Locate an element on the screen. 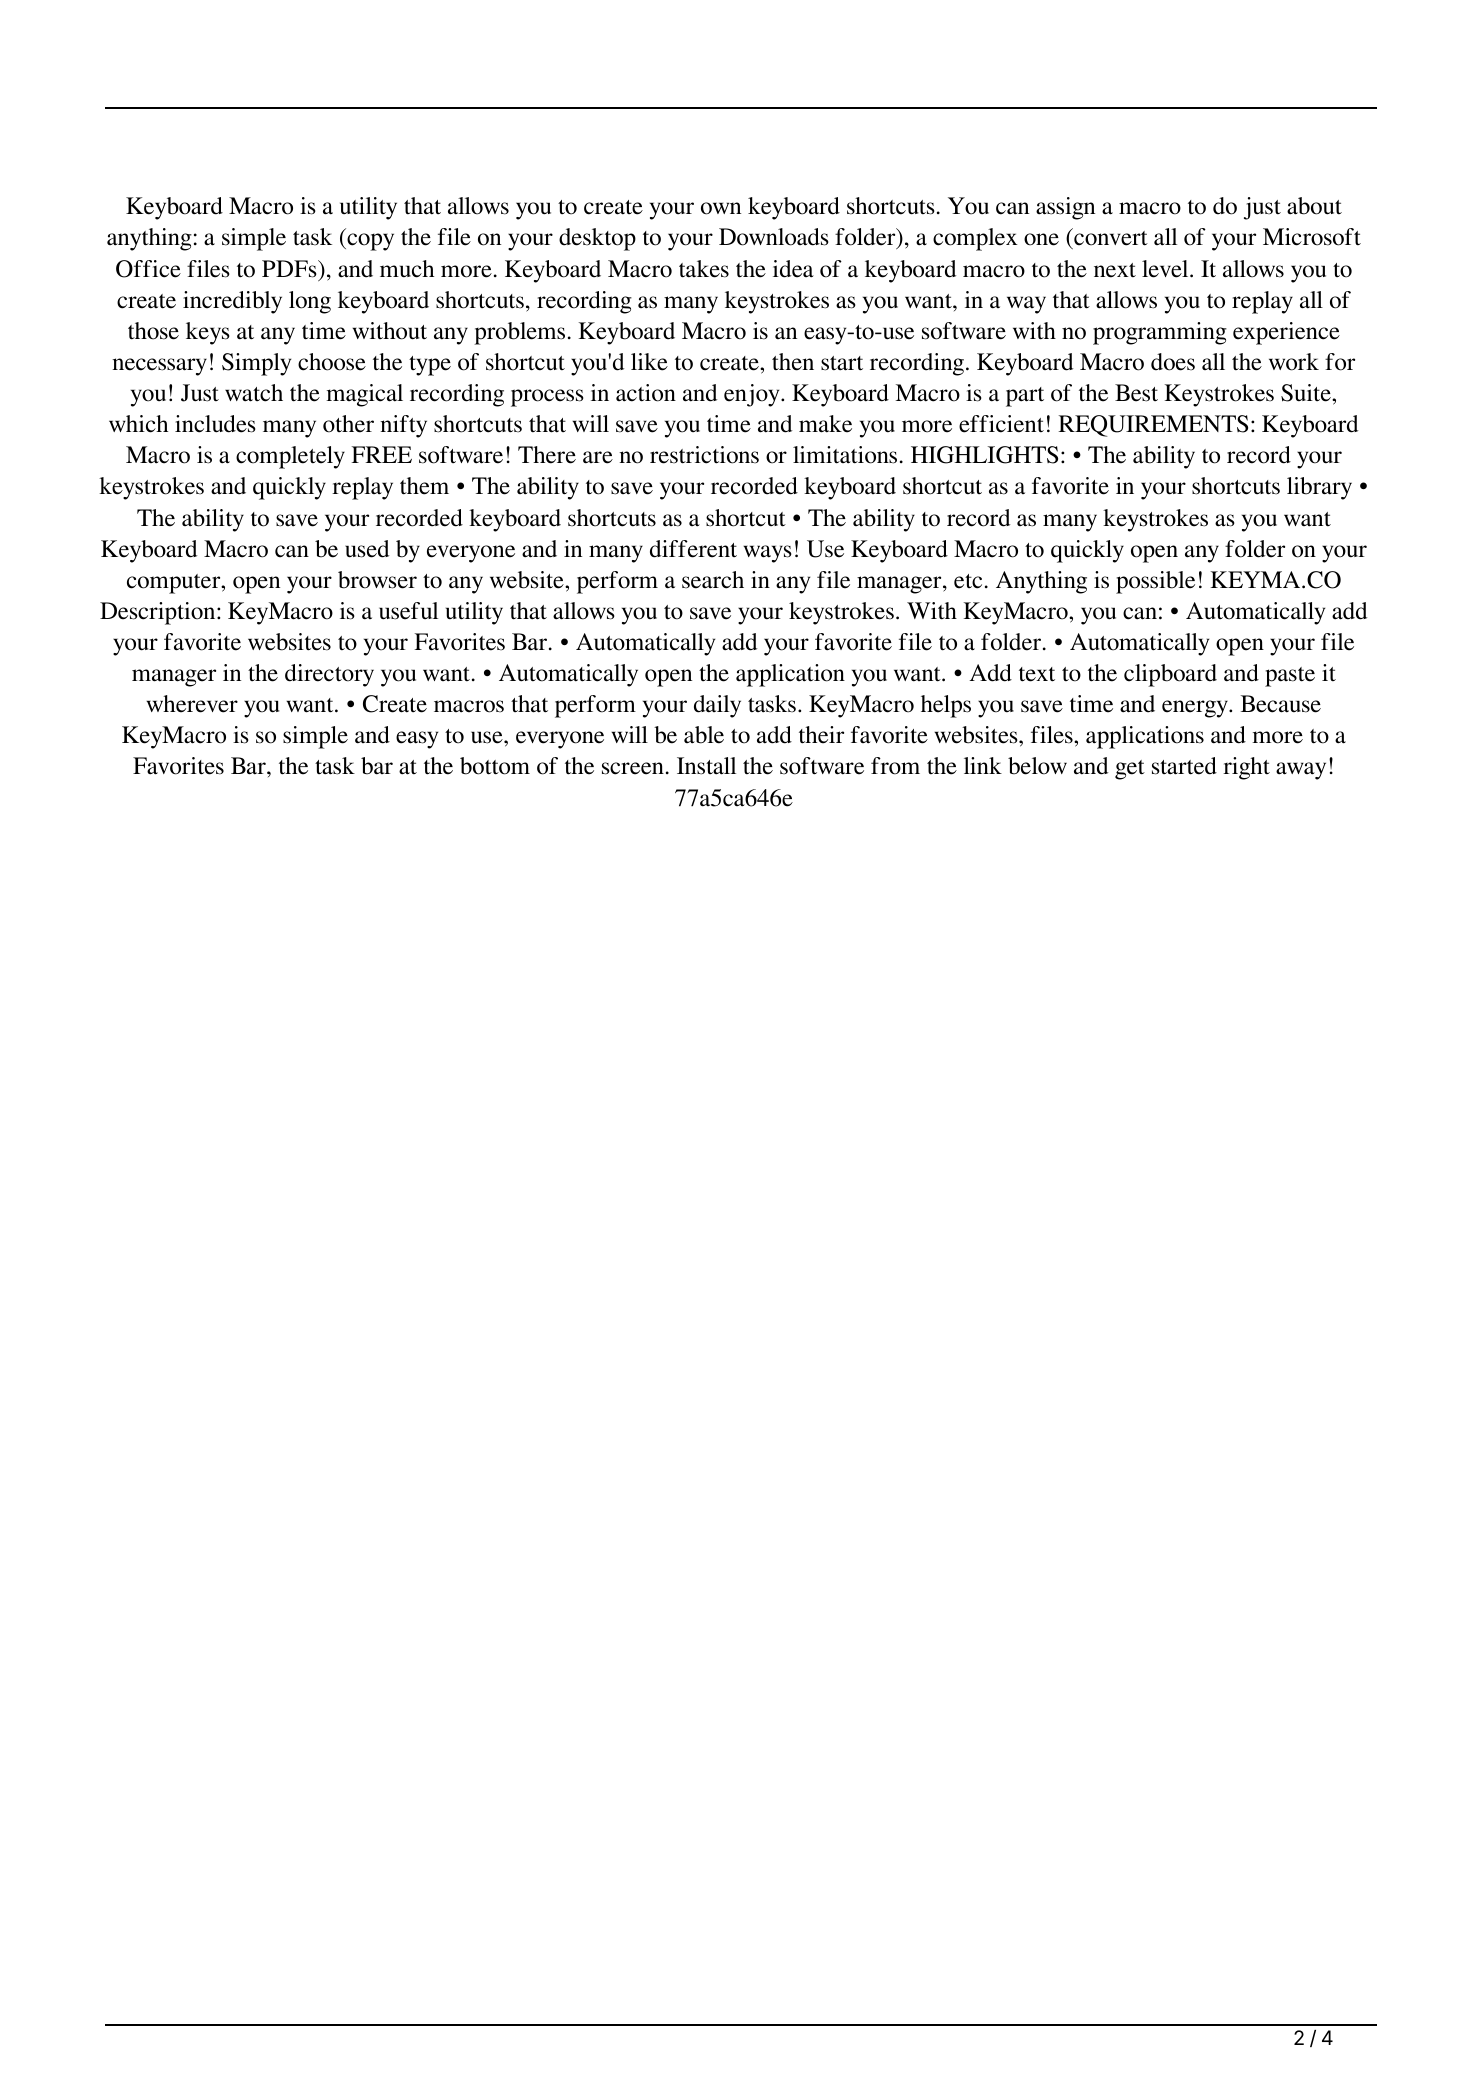 This screenshot has height=2096, width=1482. convert is located at coordinates (1110, 240).
